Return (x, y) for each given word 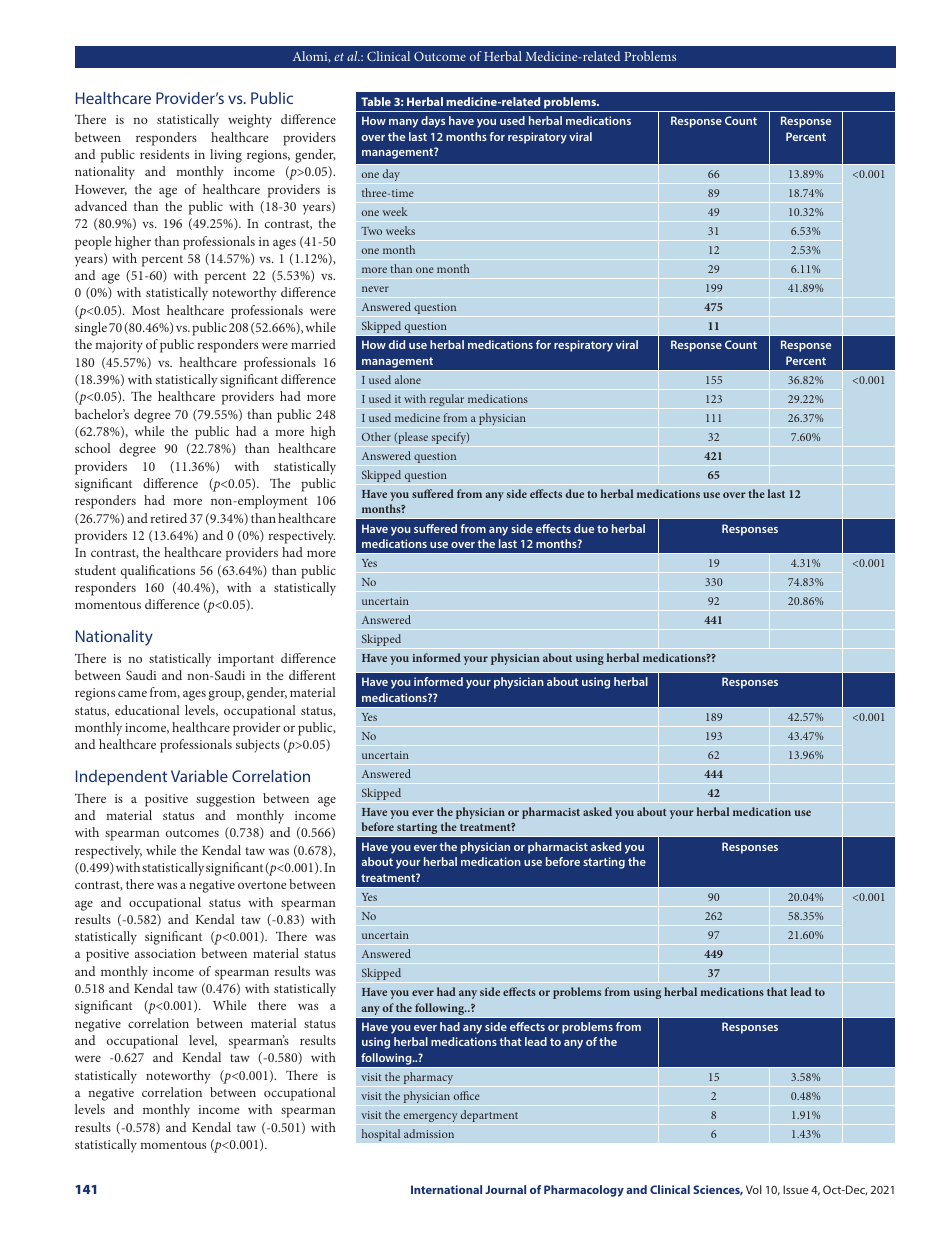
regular (447, 400)
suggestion (225, 800)
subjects (258, 746)
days (433, 122)
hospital (381, 1135)
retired (168, 518)
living (226, 156)
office (467, 1095)
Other (376, 436)
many (403, 123)
